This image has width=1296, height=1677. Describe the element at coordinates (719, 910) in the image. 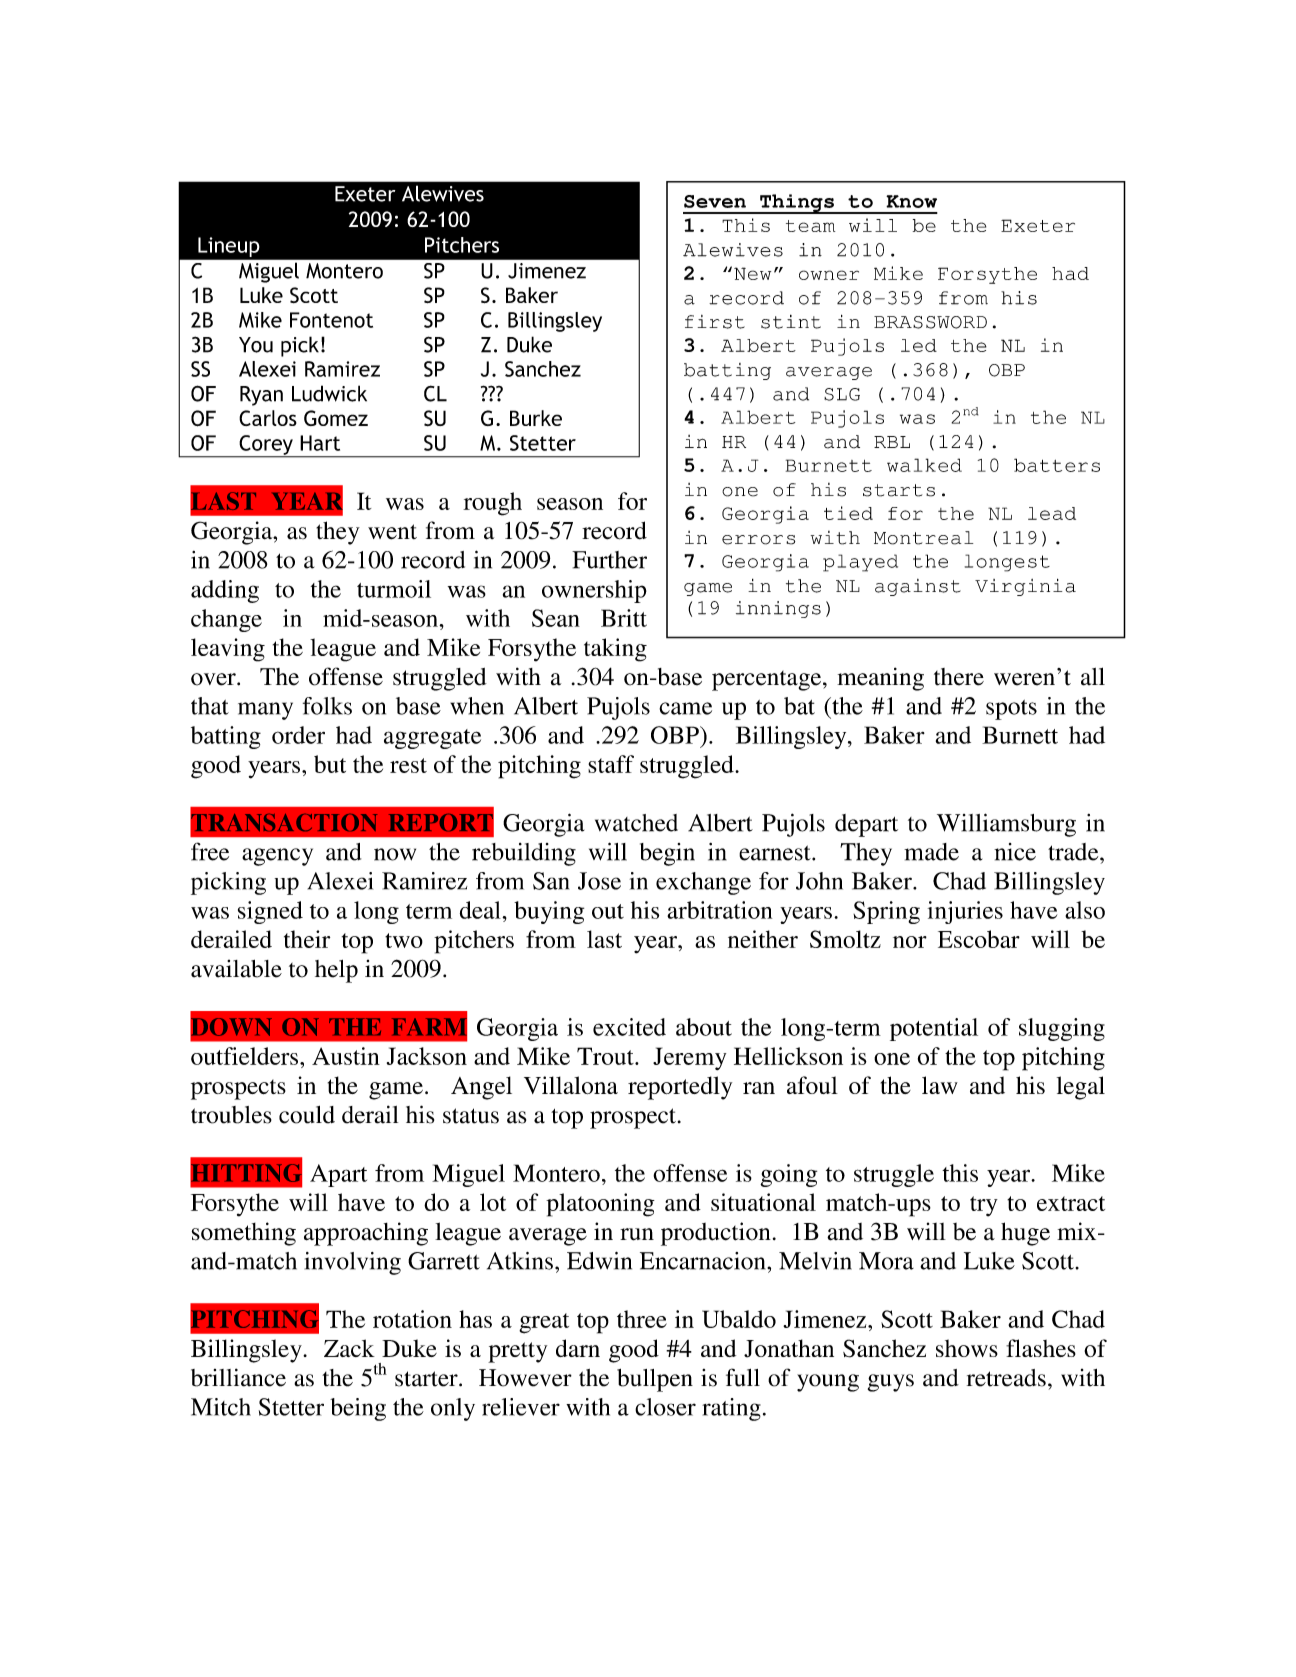

I see `arbitration` at that location.
